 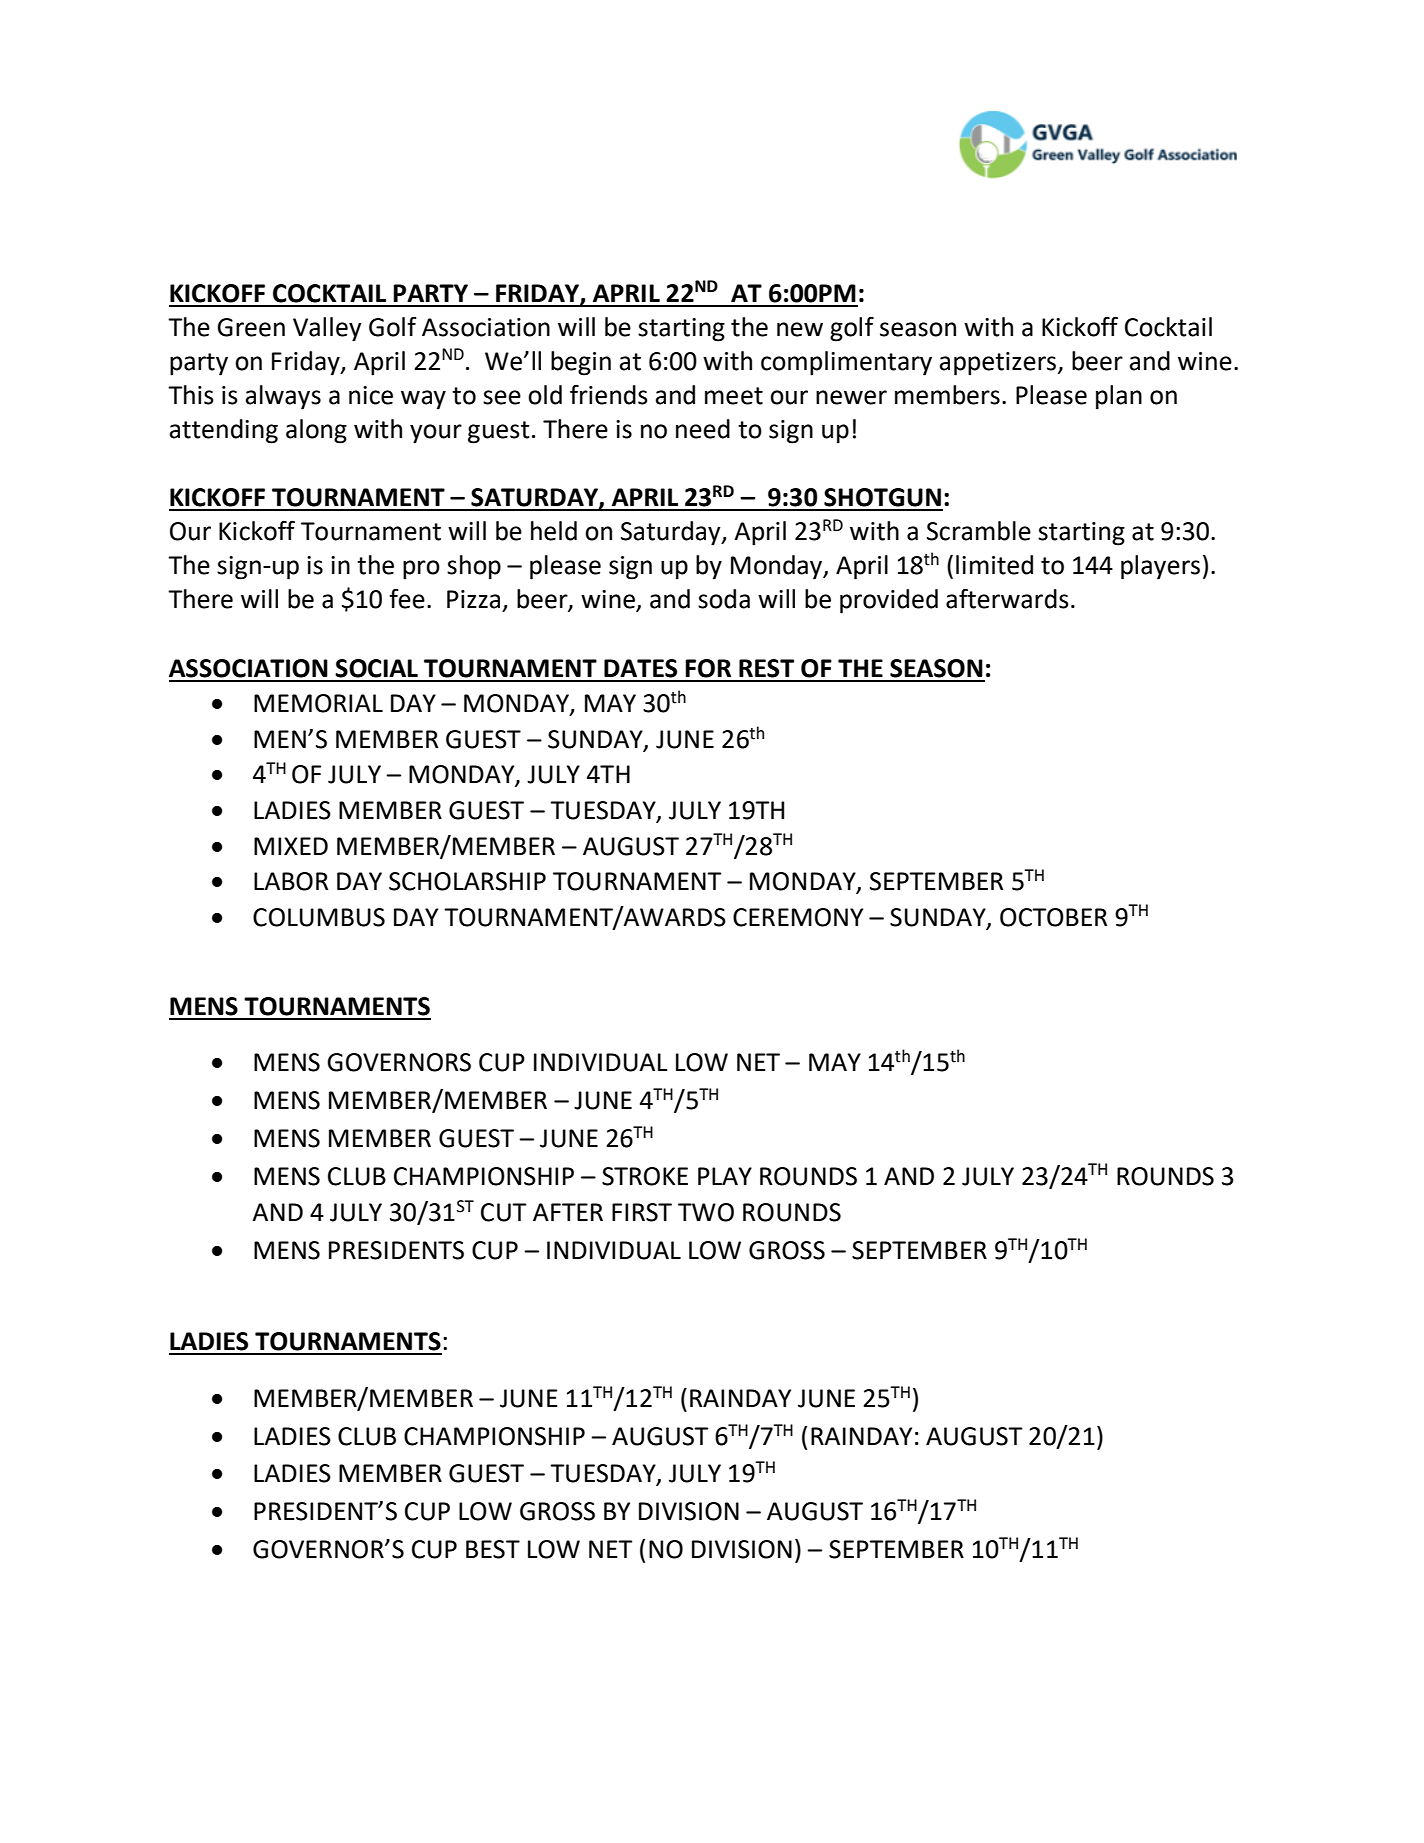 What do you see at coordinates (283, 397) in the image?
I see `always` at bounding box center [283, 397].
